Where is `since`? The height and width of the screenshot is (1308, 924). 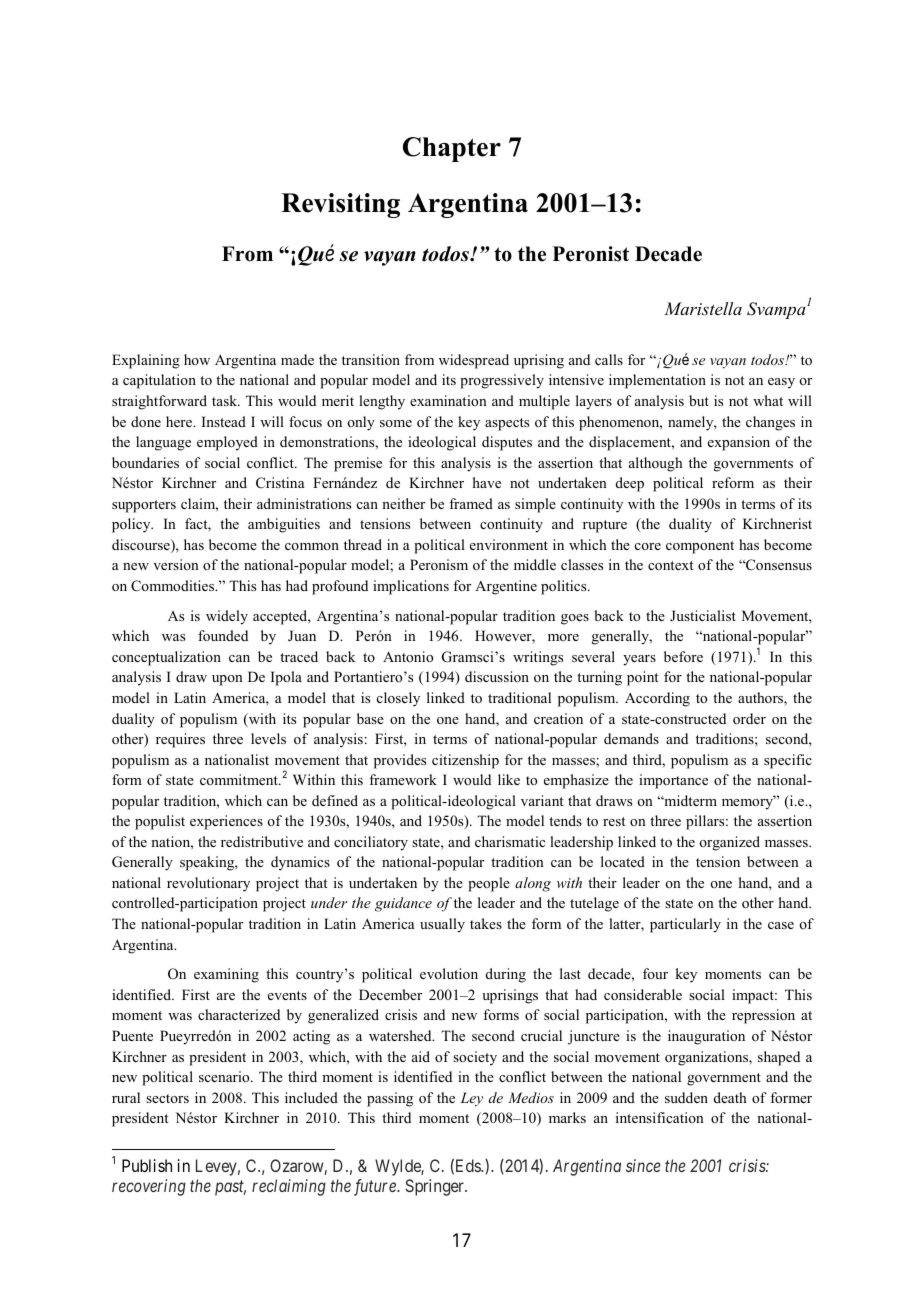 since is located at coordinates (643, 1165).
